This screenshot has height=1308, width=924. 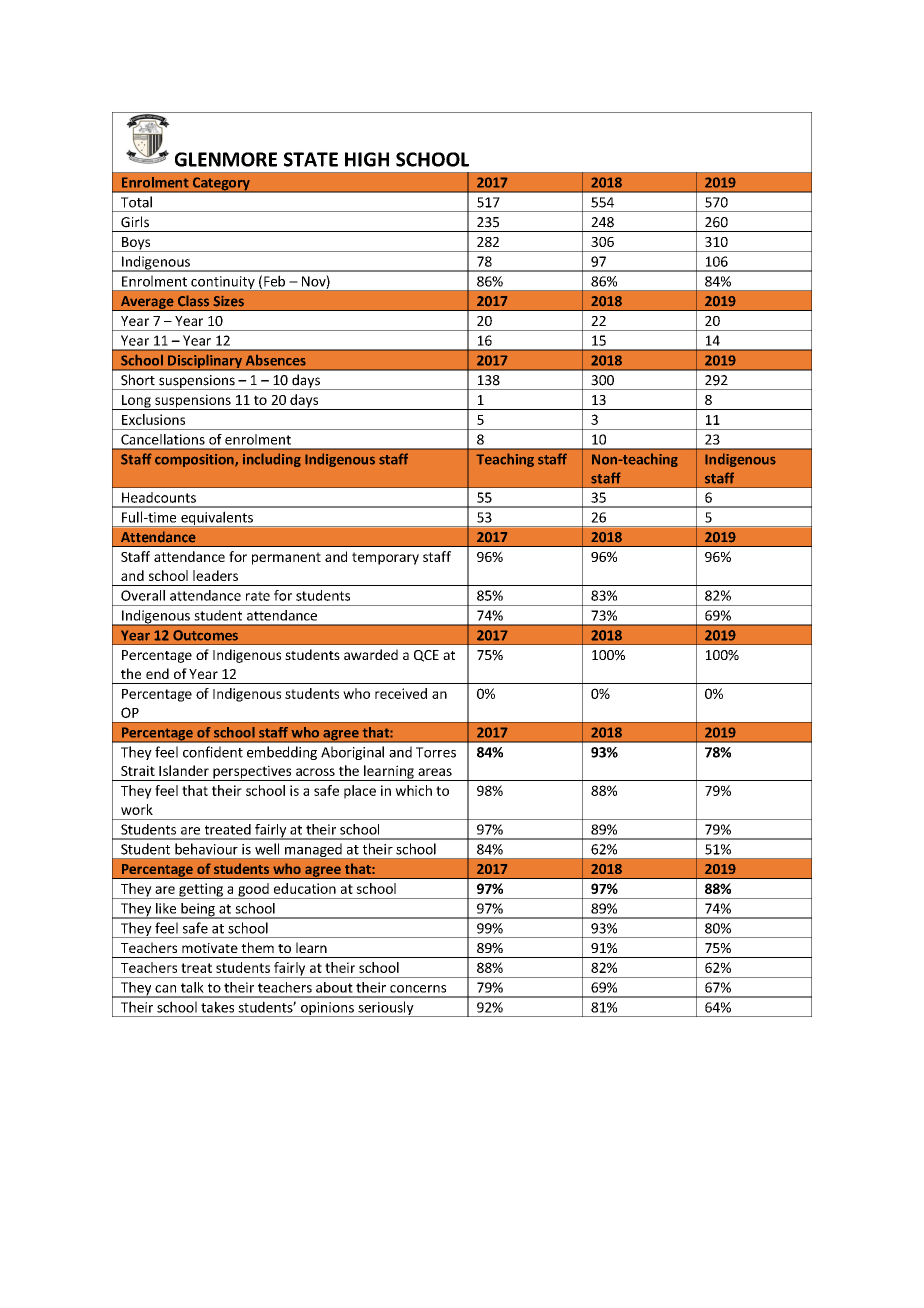 What do you see at coordinates (367, 159) in the screenshot?
I see `HIGH` at bounding box center [367, 159].
